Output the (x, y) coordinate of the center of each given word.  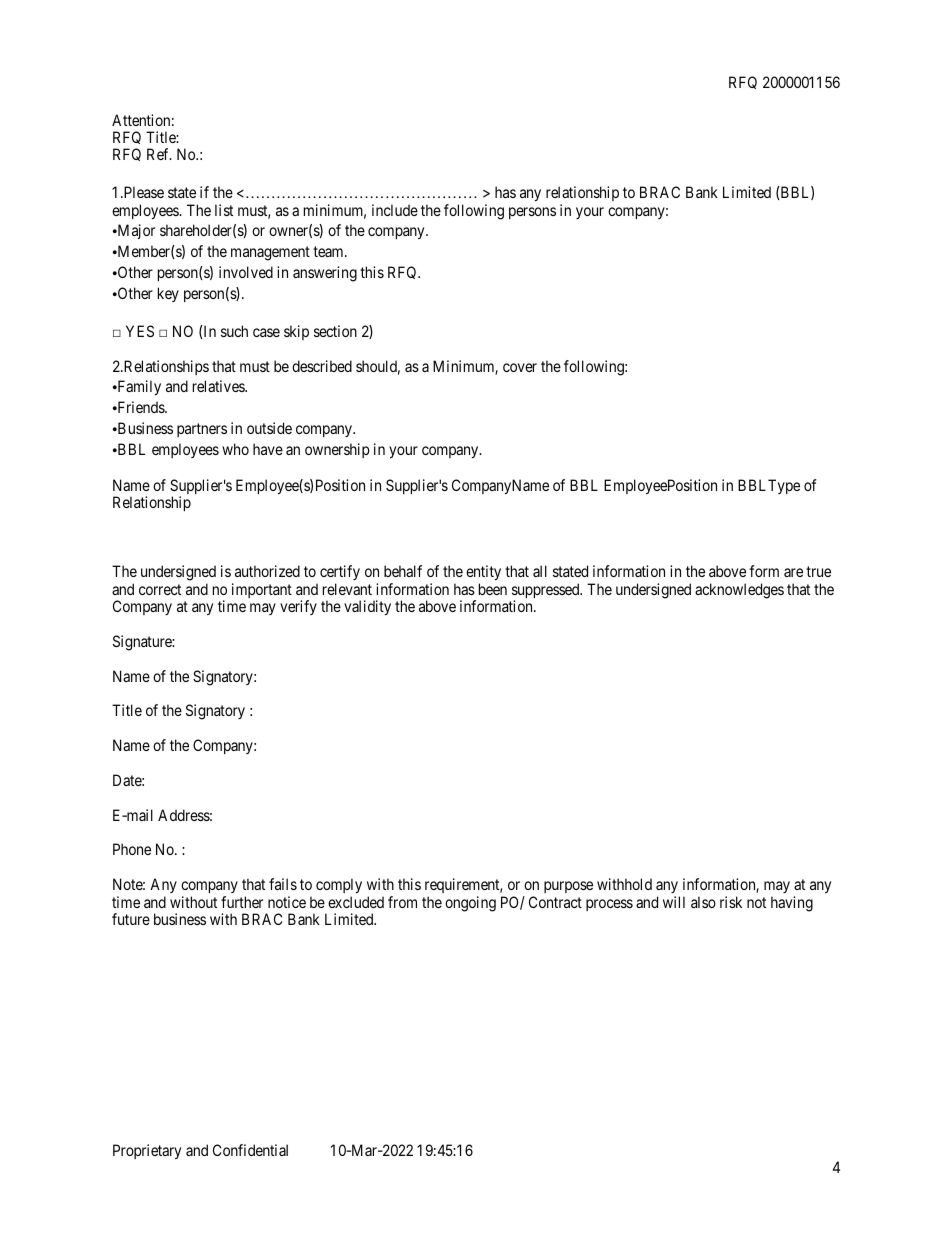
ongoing (470, 904)
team (329, 251)
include (395, 210)
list (224, 210)
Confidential (250, 1150)
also (703, 902)
